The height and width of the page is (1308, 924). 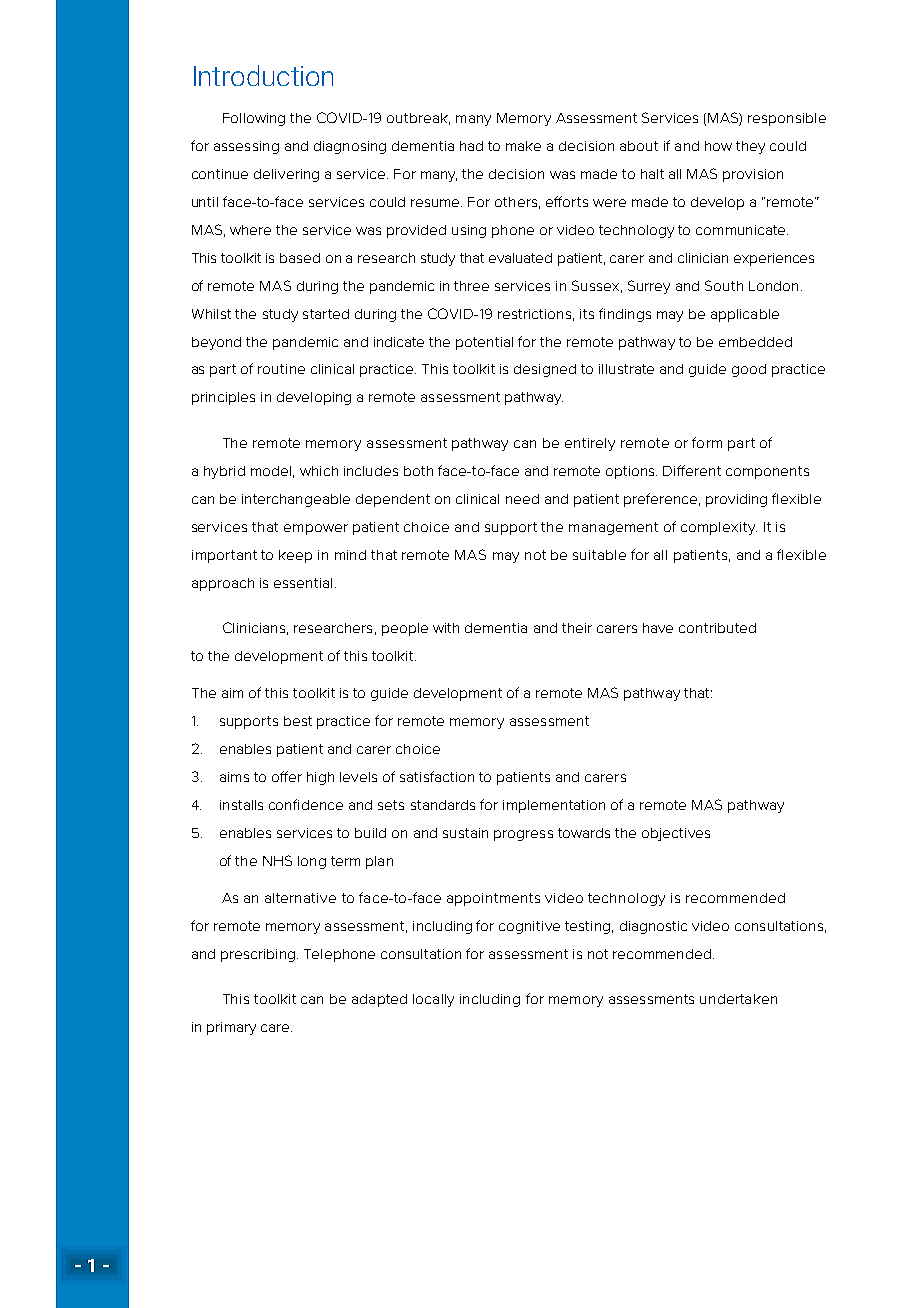 What do you see at coordinates (231, 1028) in the page?
I see `primary` at bounding box center [231, 1028].
